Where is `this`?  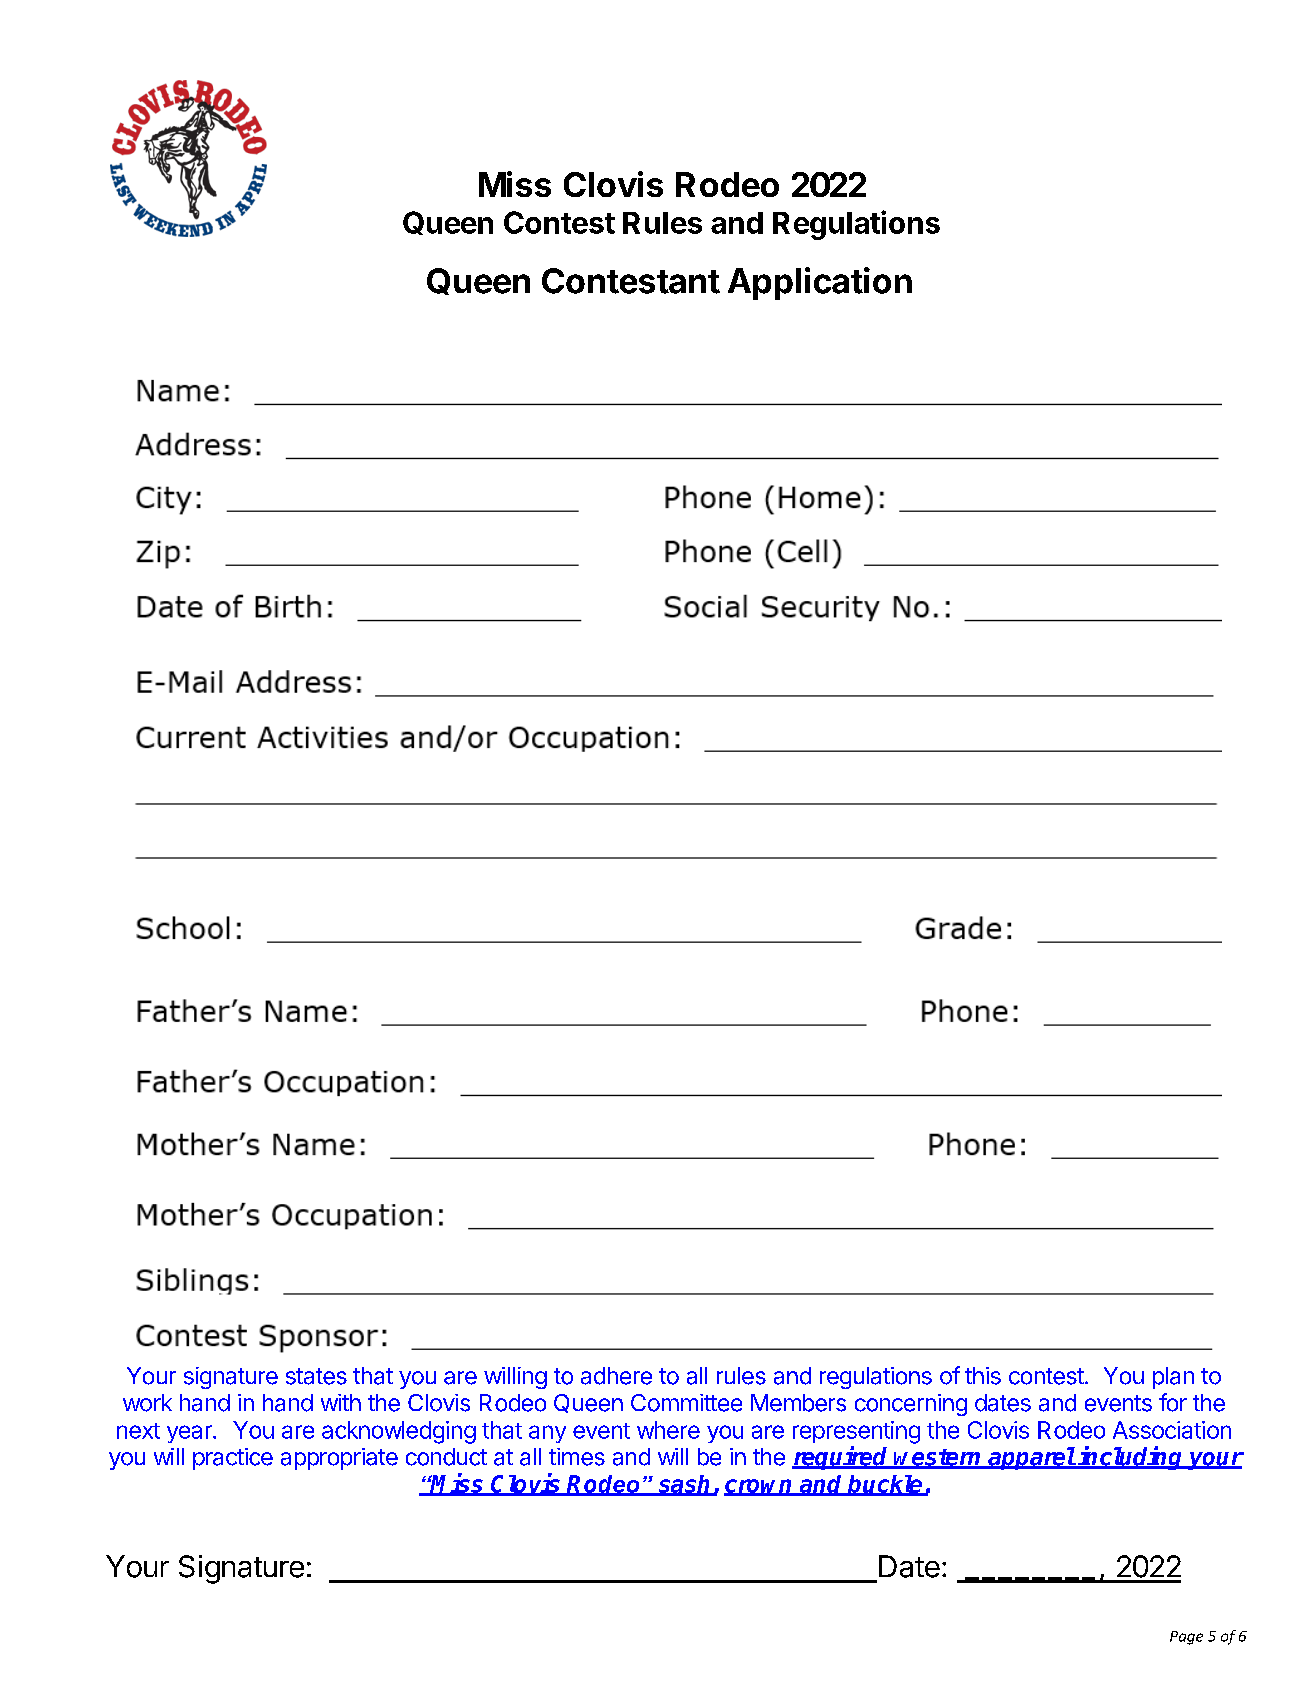
this is located at coordinates (983, 1376).
